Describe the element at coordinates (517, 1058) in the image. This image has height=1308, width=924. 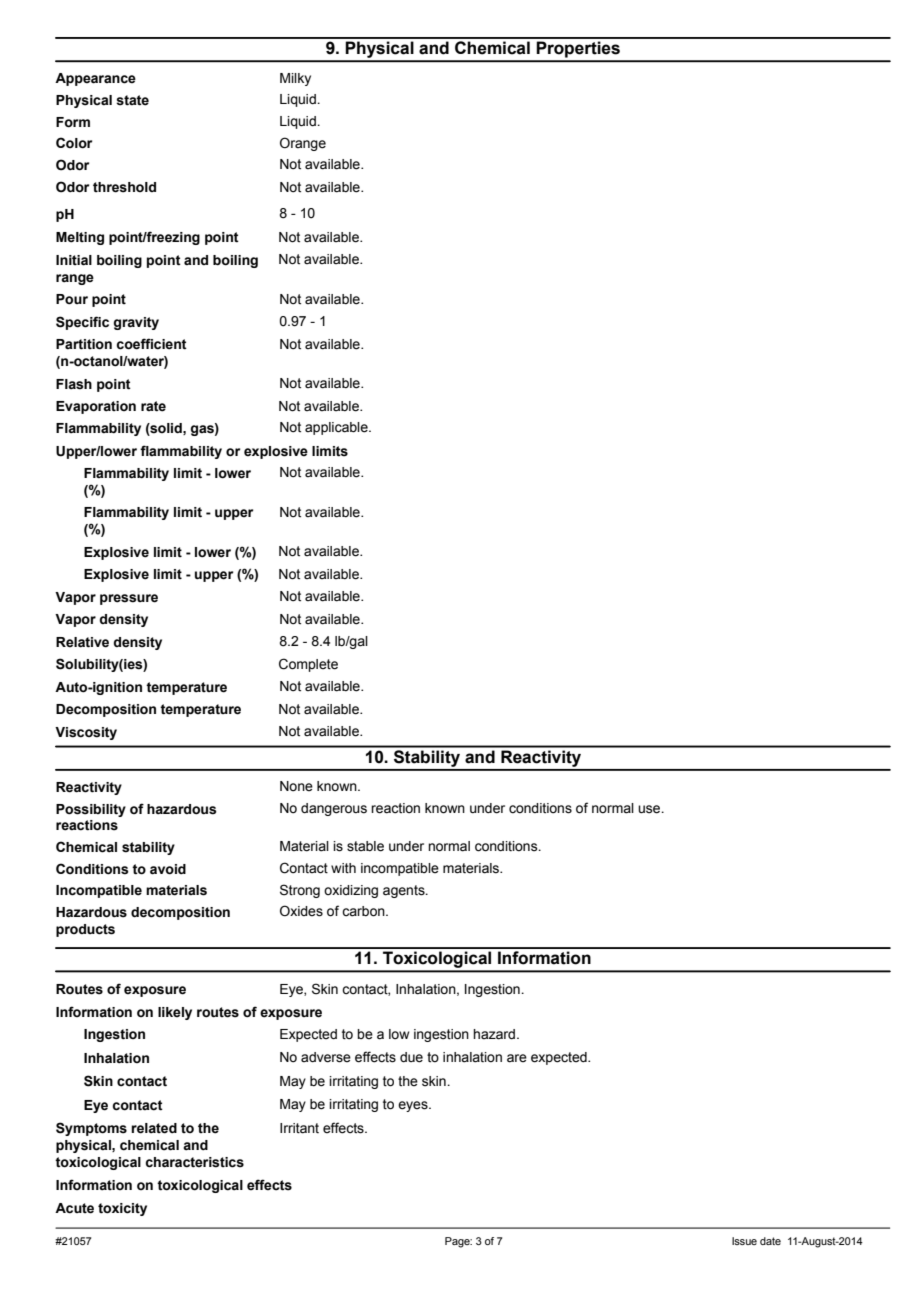
I see `are` at that location.
